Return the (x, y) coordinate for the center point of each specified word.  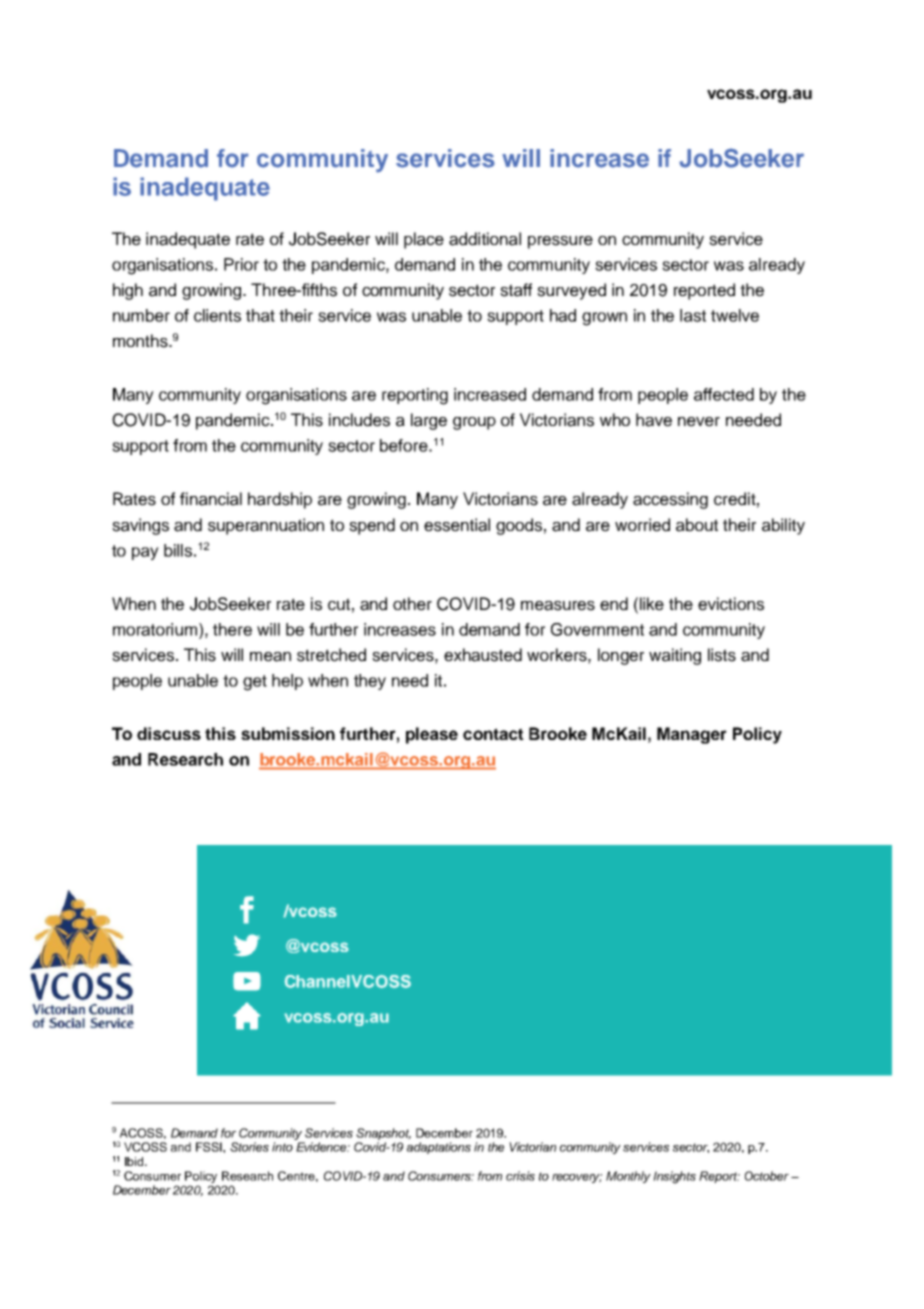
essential (457, 525)
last (693, 315)
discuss (169, 733)
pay (145, 553)
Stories (249, 1147)
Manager (692, 735)
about (697, 525)
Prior (241, 264)
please (432, 735)
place (424, 240)
